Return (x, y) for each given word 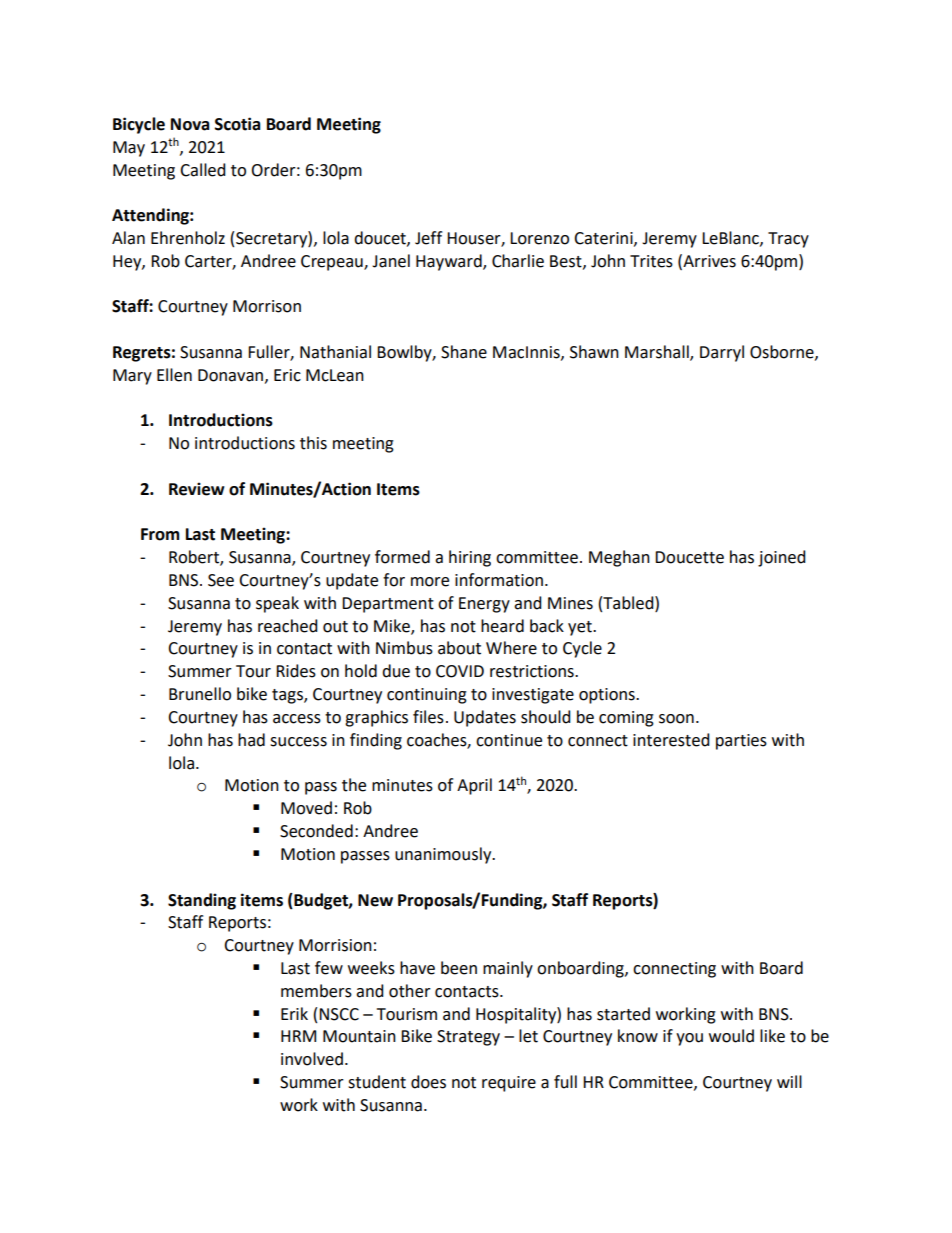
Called (203, 170)
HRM (298, 1036)
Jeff (428, 238)
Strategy (468, 1038)
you (689, 1039)
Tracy (788, 240)
